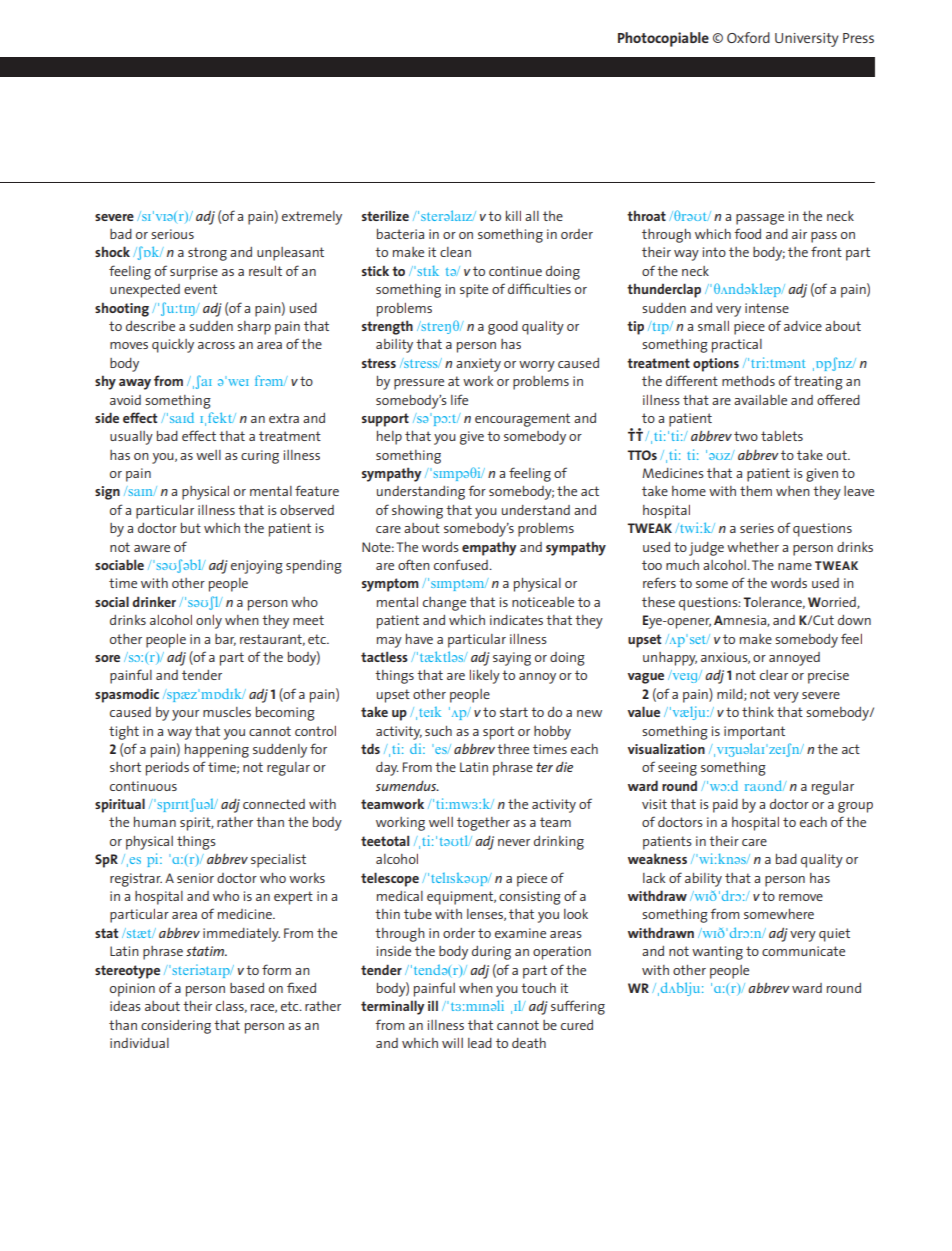 The height and width of the screenshot is (1251, 952). I want to click on serious, so click(172, 234).
